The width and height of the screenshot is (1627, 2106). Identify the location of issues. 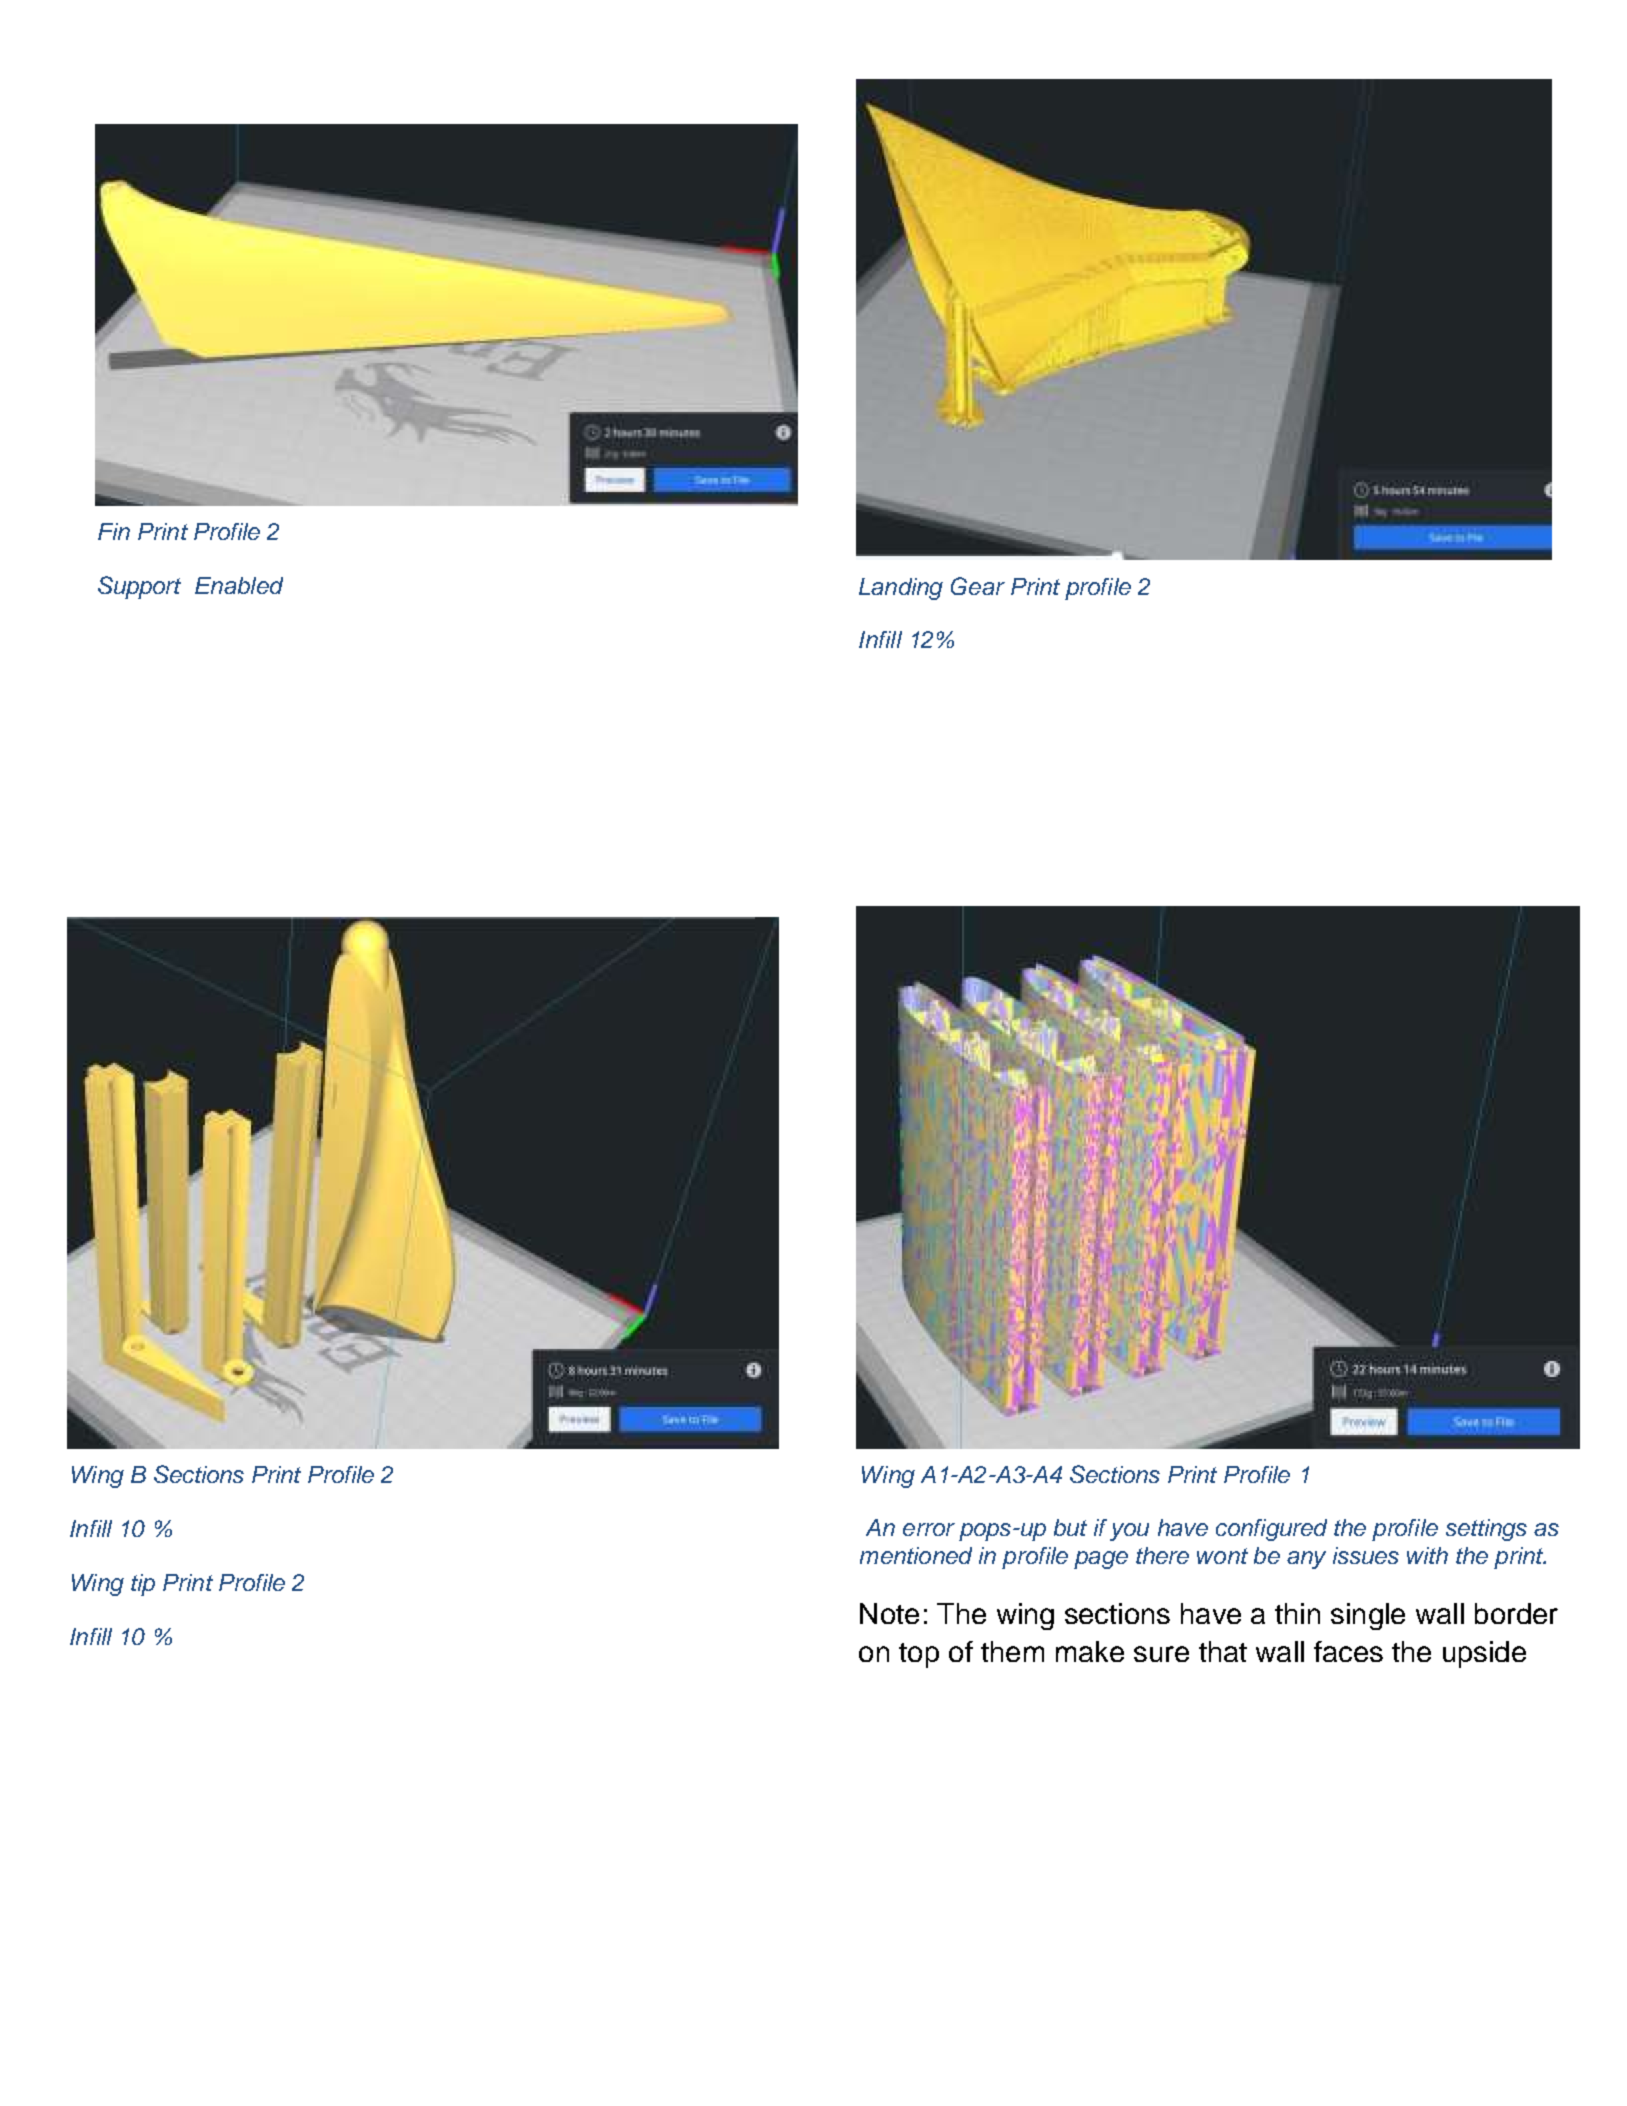
(1366, 1555).
